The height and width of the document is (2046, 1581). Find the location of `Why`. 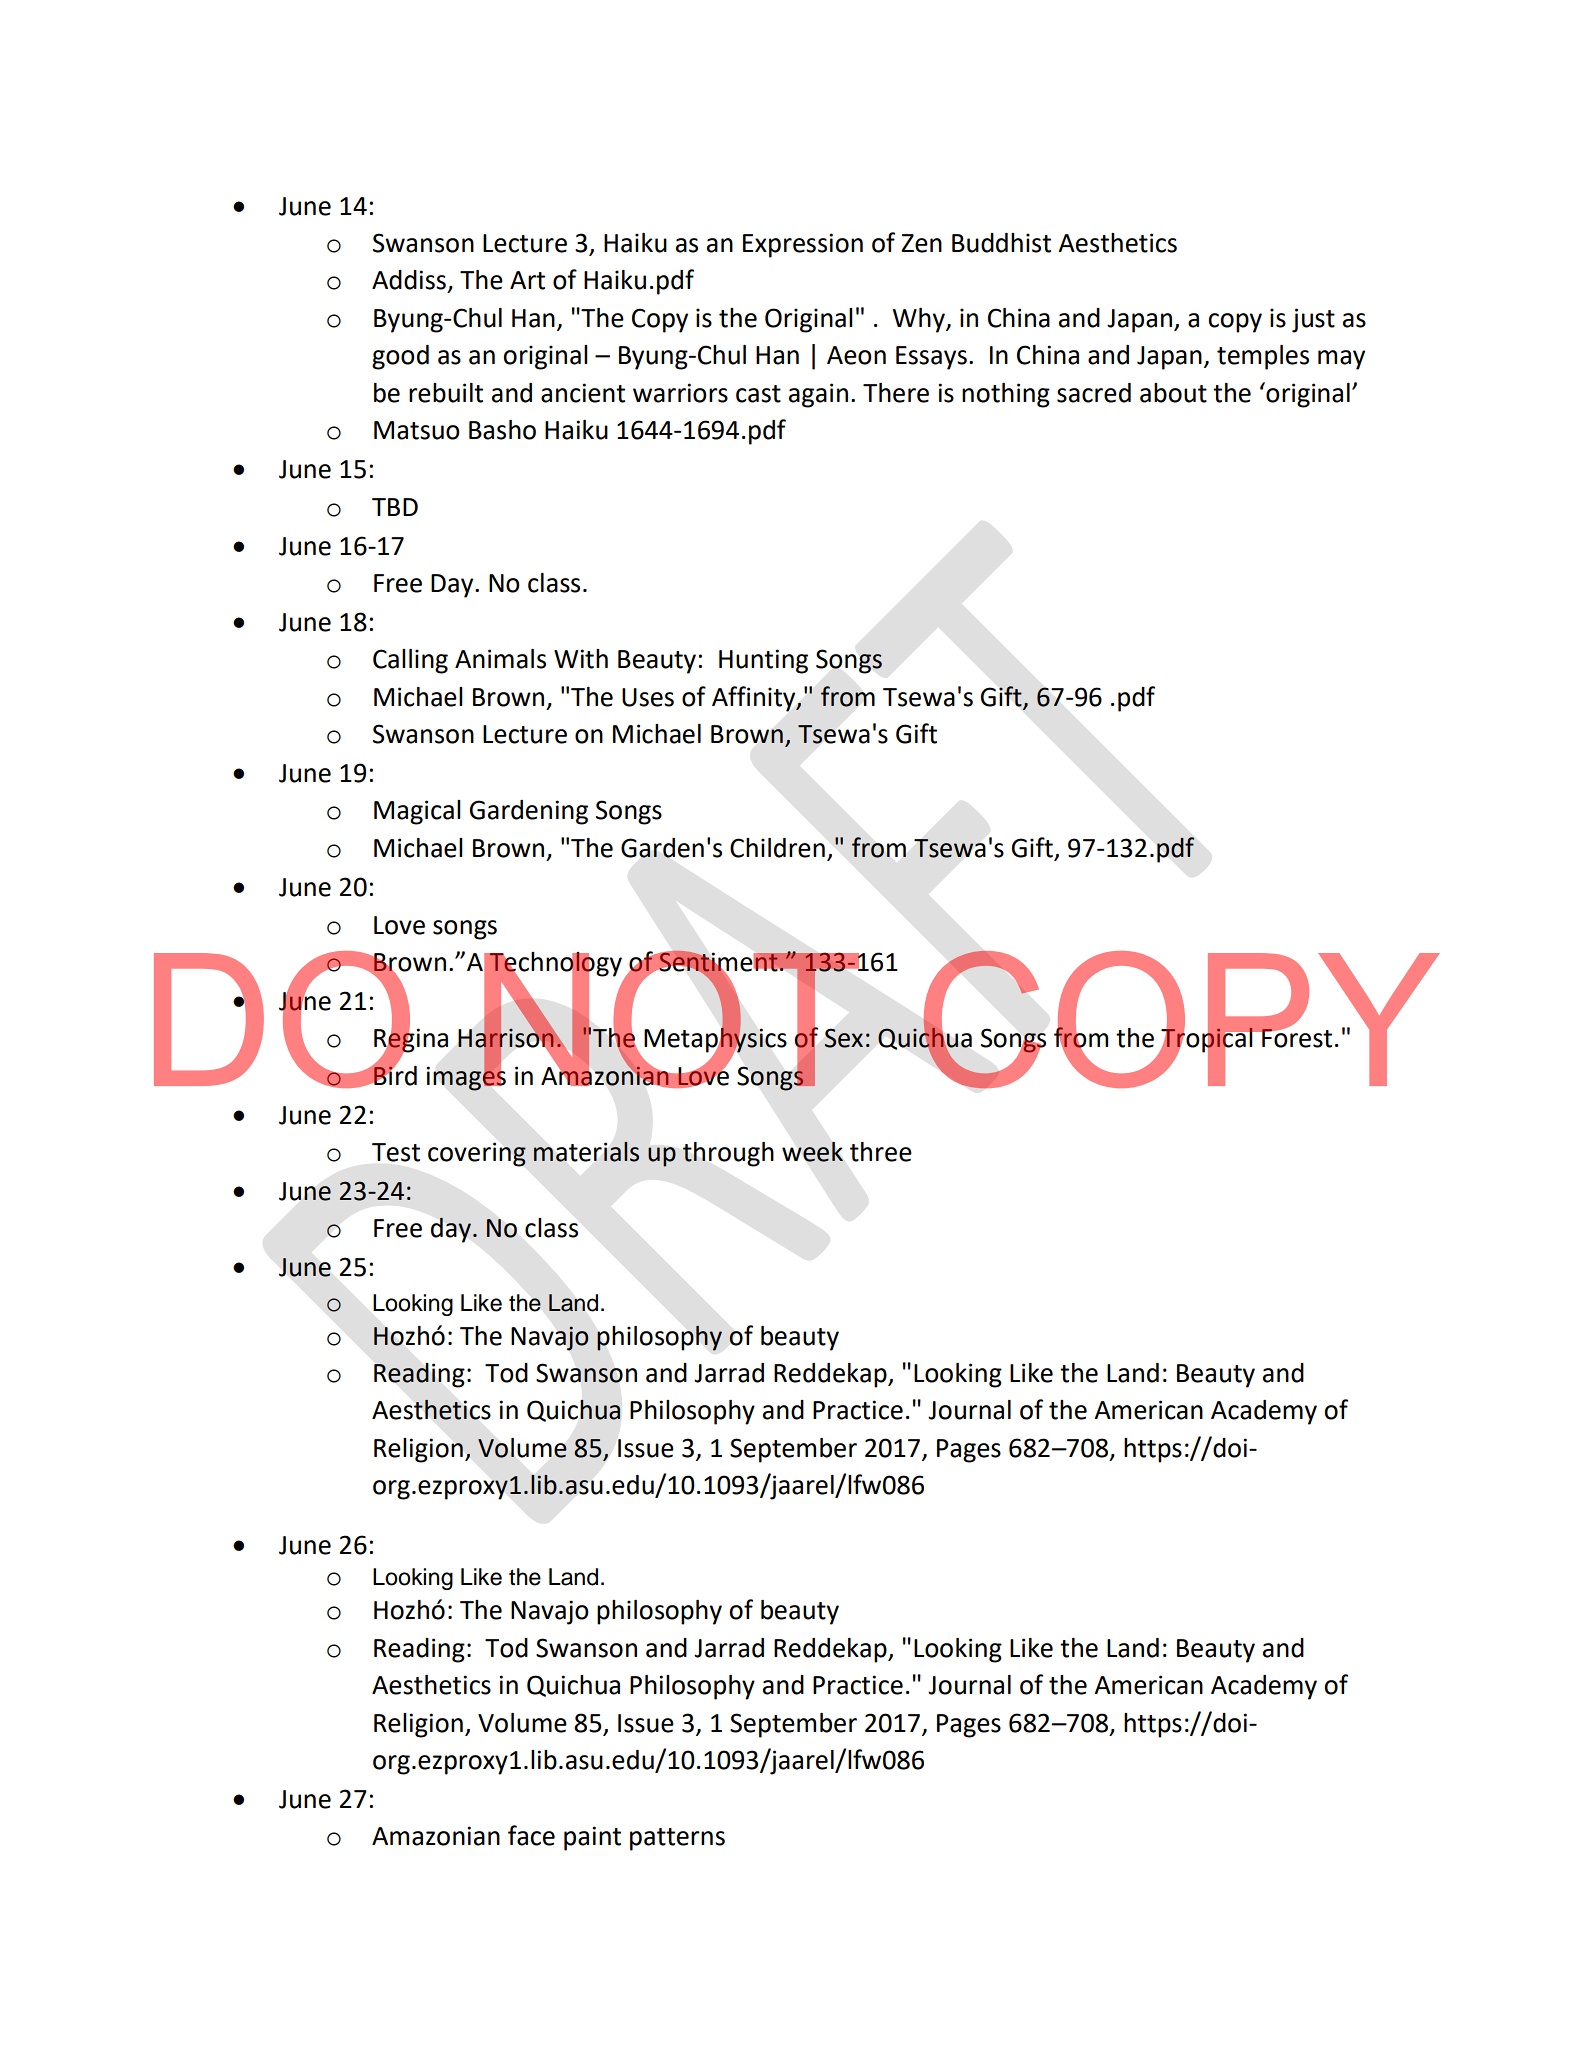

Why is located at coordinates (920, 320).
